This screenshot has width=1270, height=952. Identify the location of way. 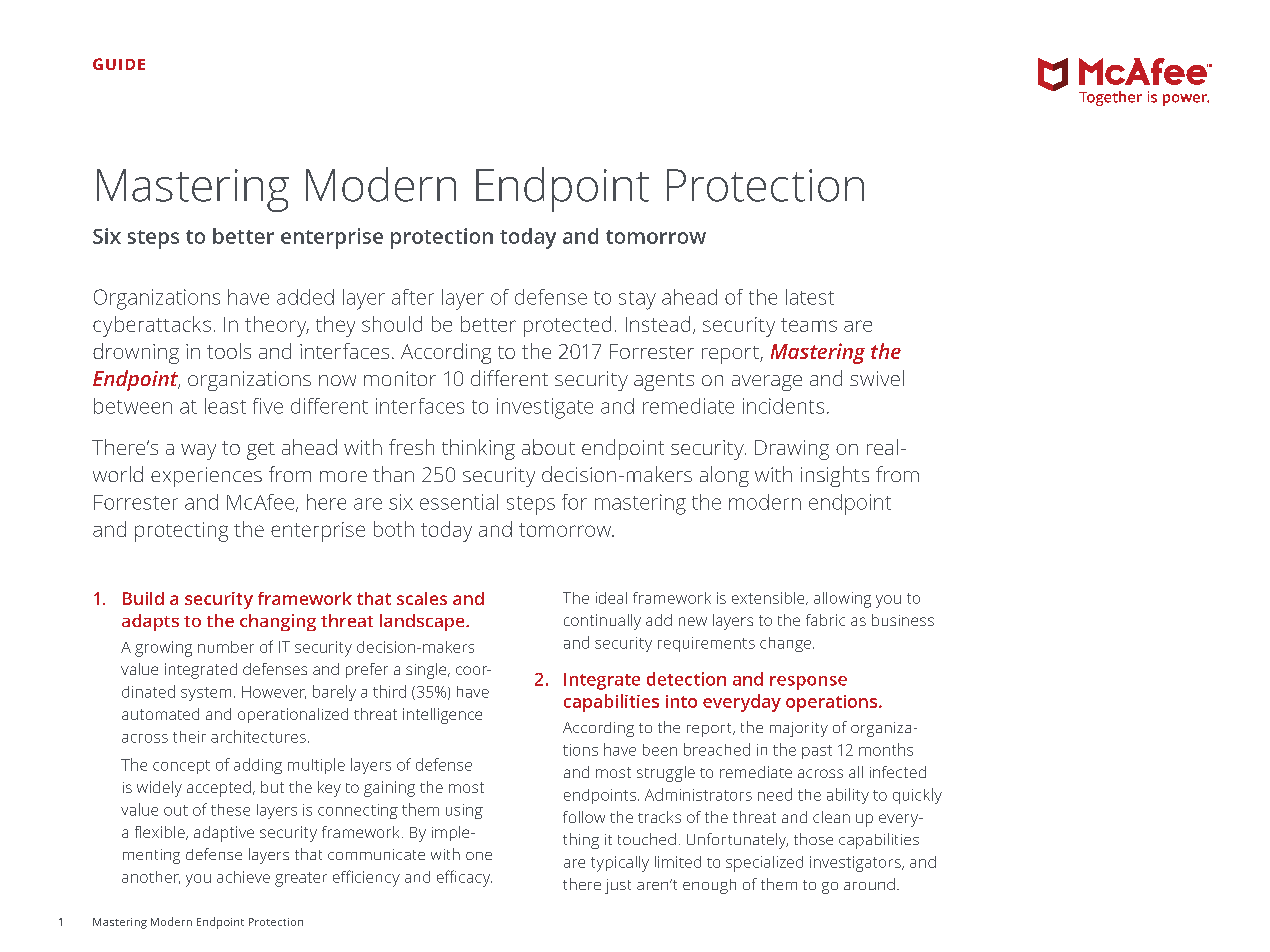
(198, 452).
